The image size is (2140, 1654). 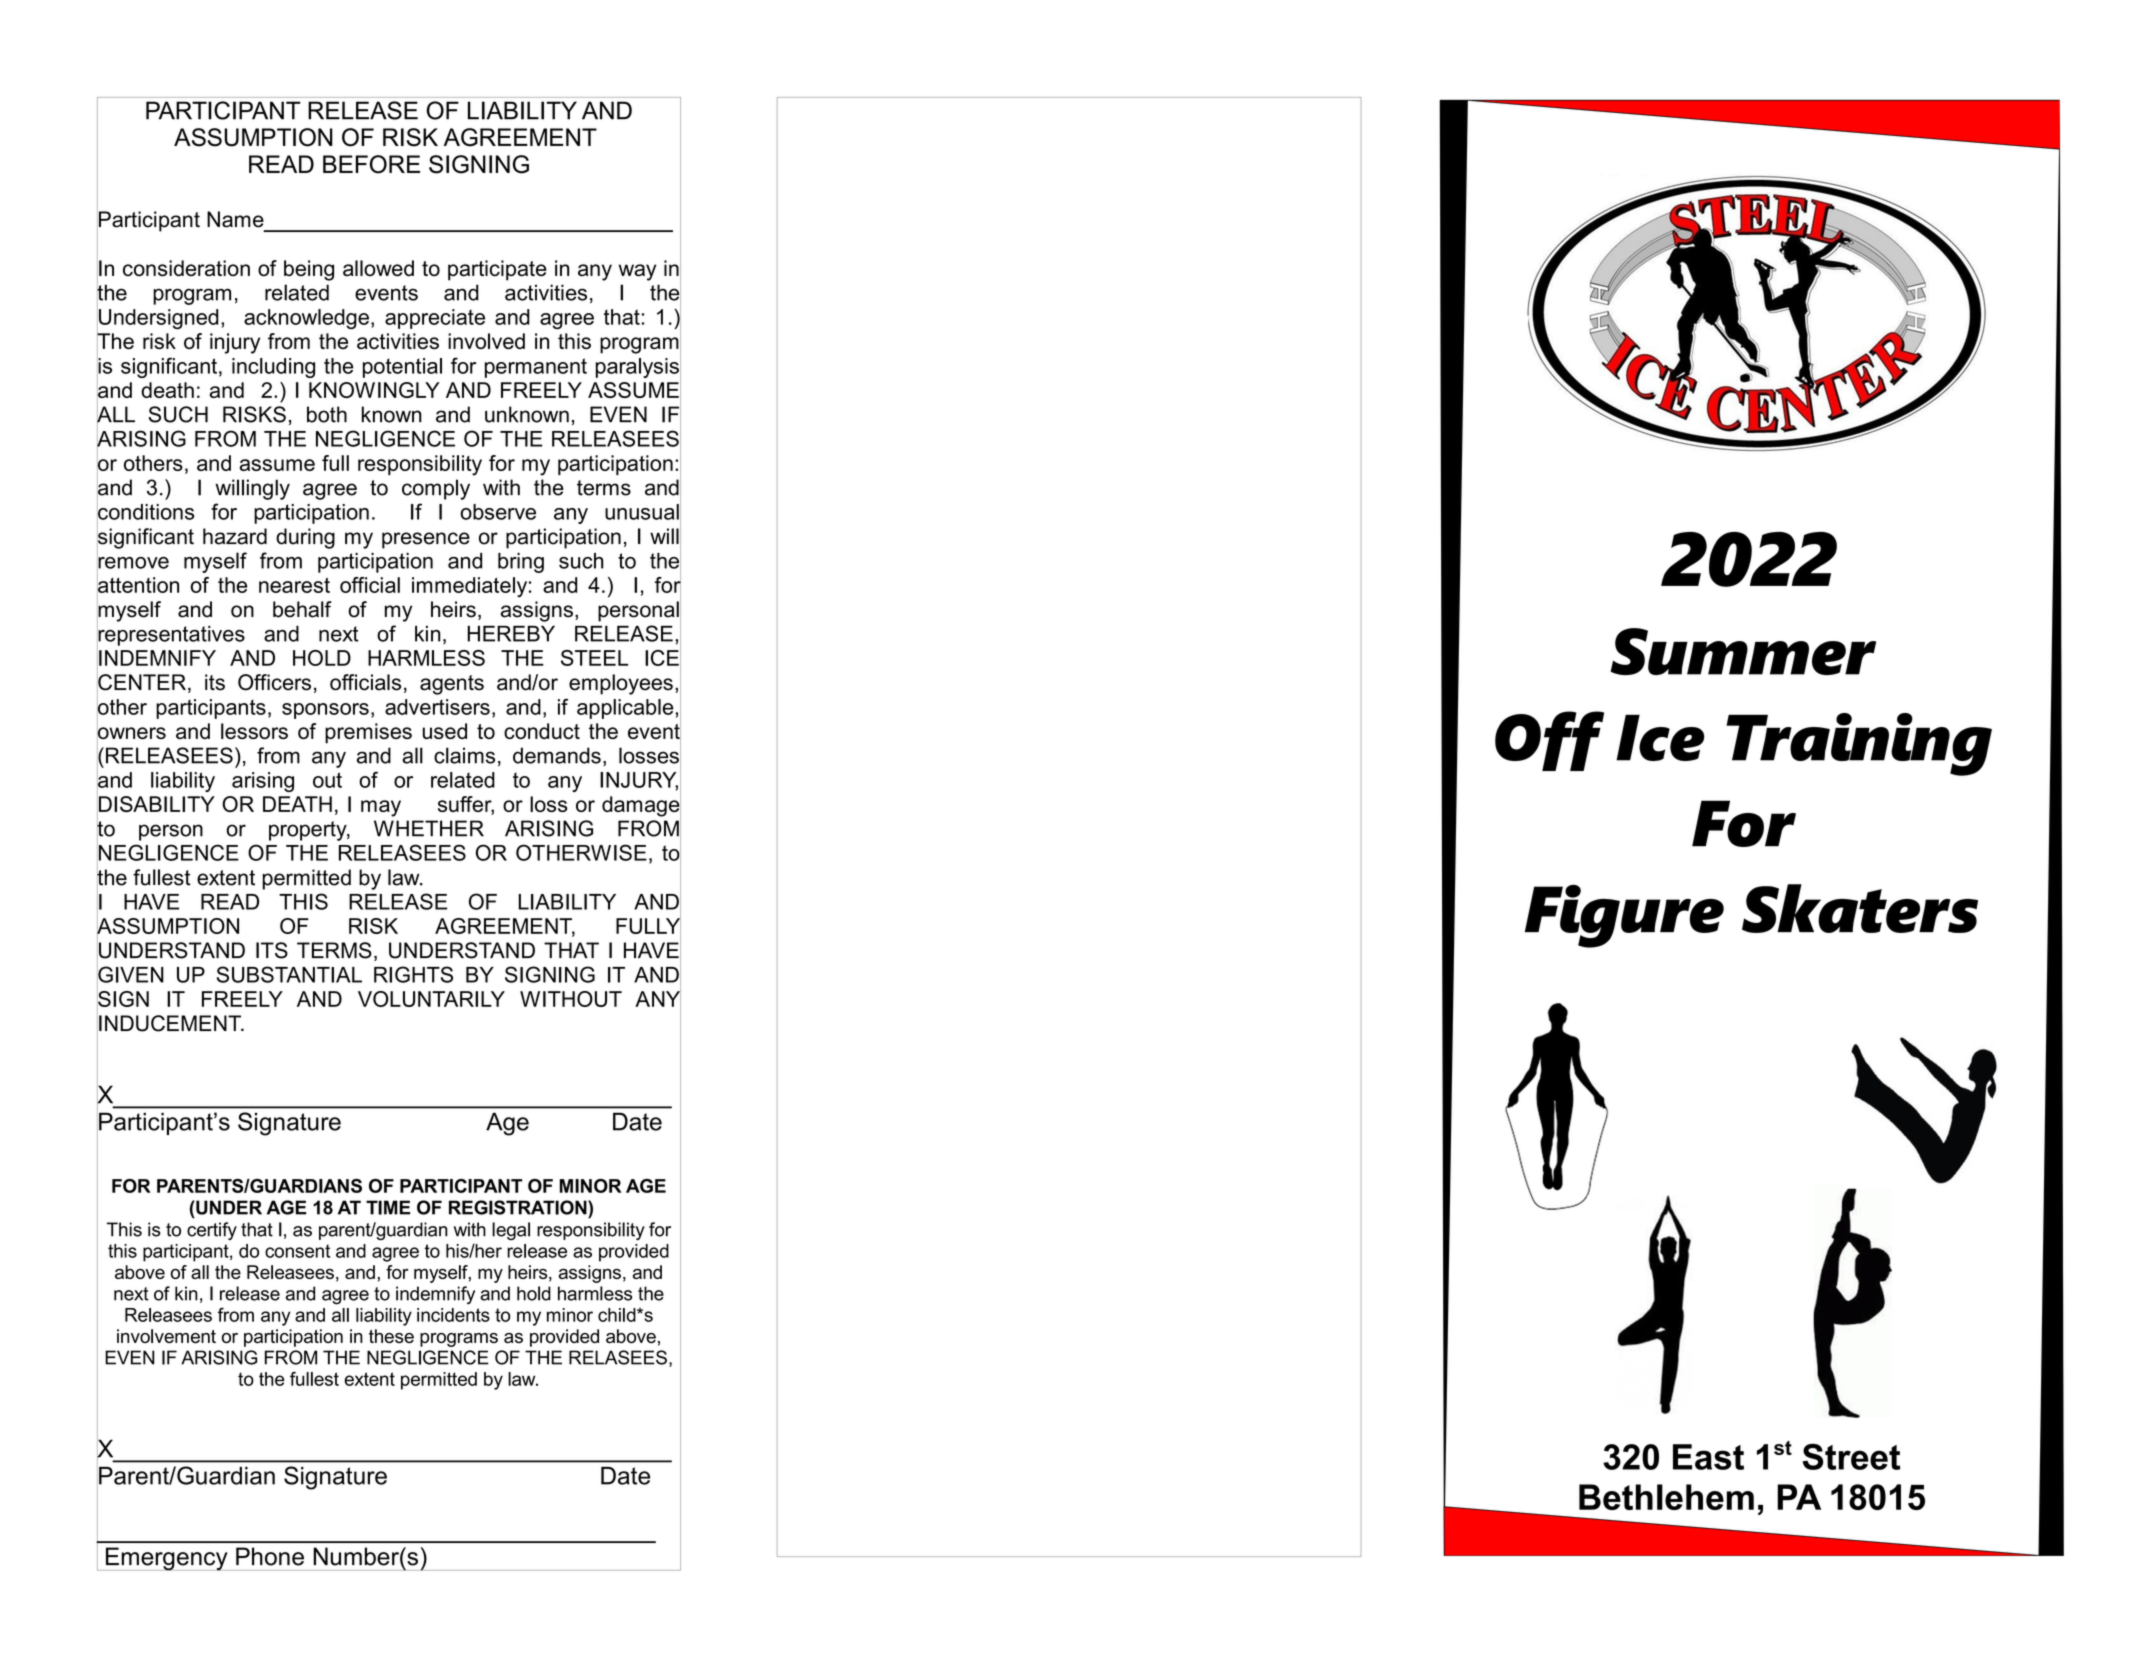 What do you see at coordinates (270, 1556) in the image?
I see `Phone` at bounding box center [270, 1556].
